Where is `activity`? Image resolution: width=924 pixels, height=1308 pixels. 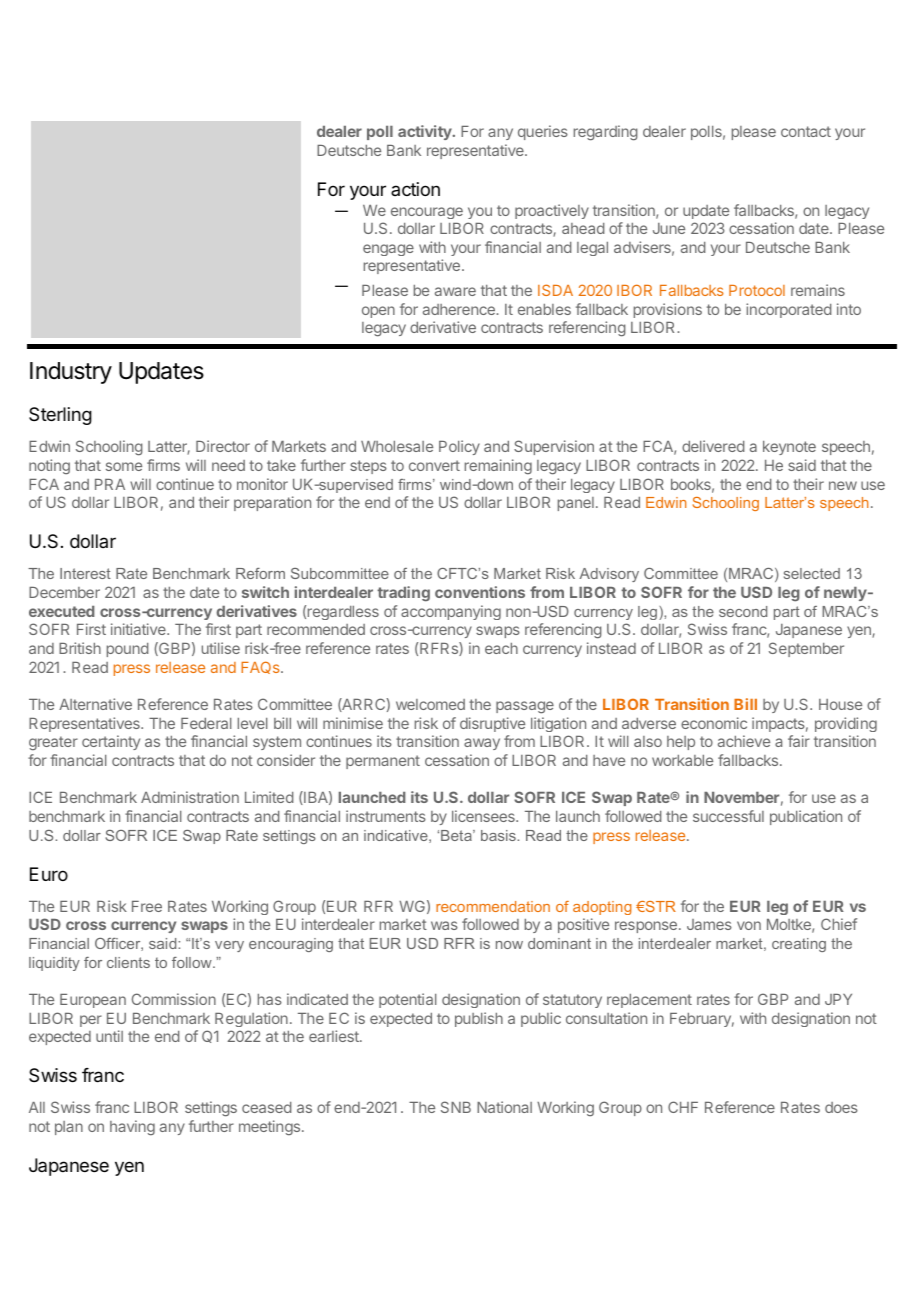 activity is located at coordinates (426, 132).
